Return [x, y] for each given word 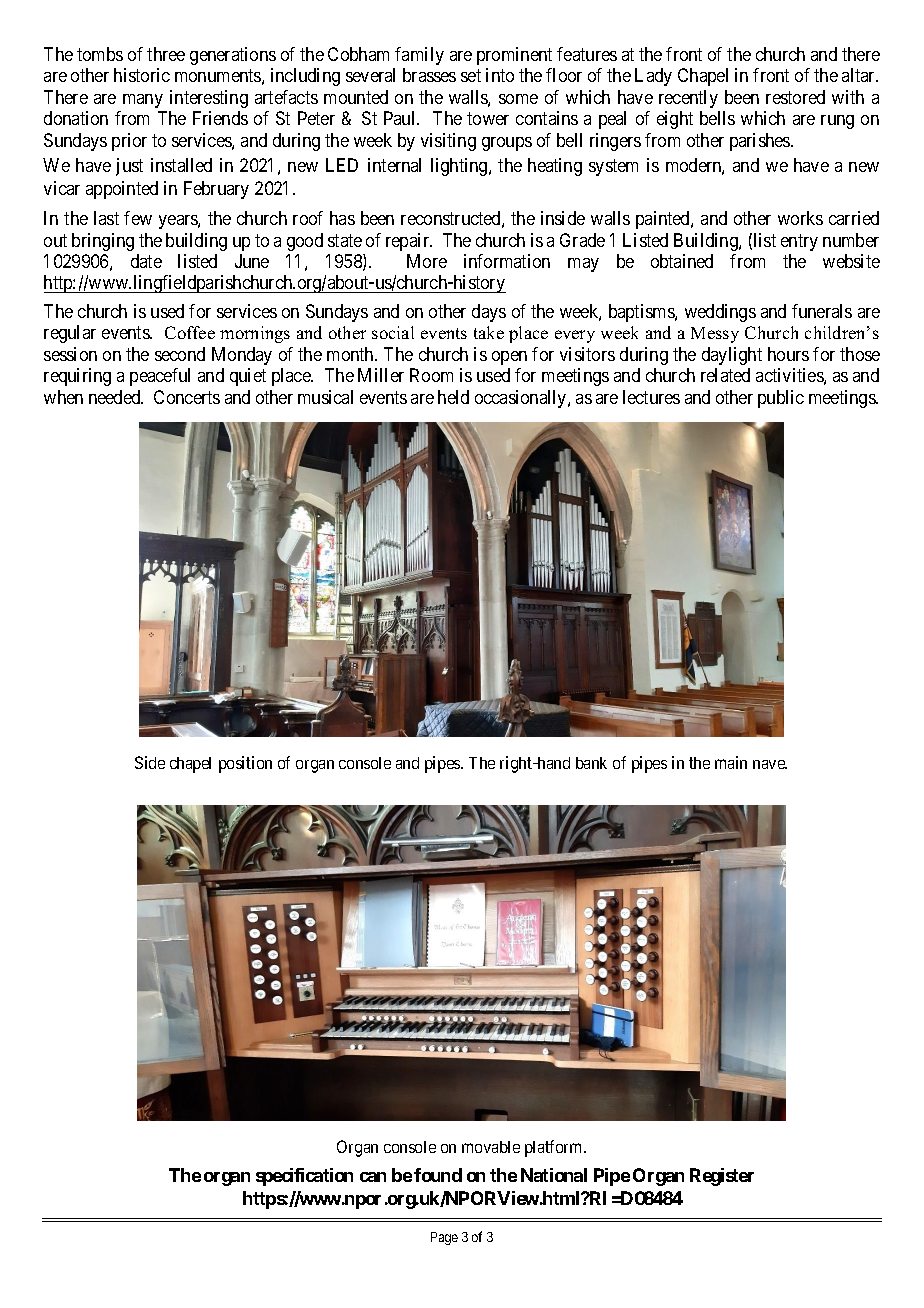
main [731, 762]
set [471, 76]
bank [591, 763]
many [143, 101]
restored [795, 97]
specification [304, 1177]
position [245, 764]
